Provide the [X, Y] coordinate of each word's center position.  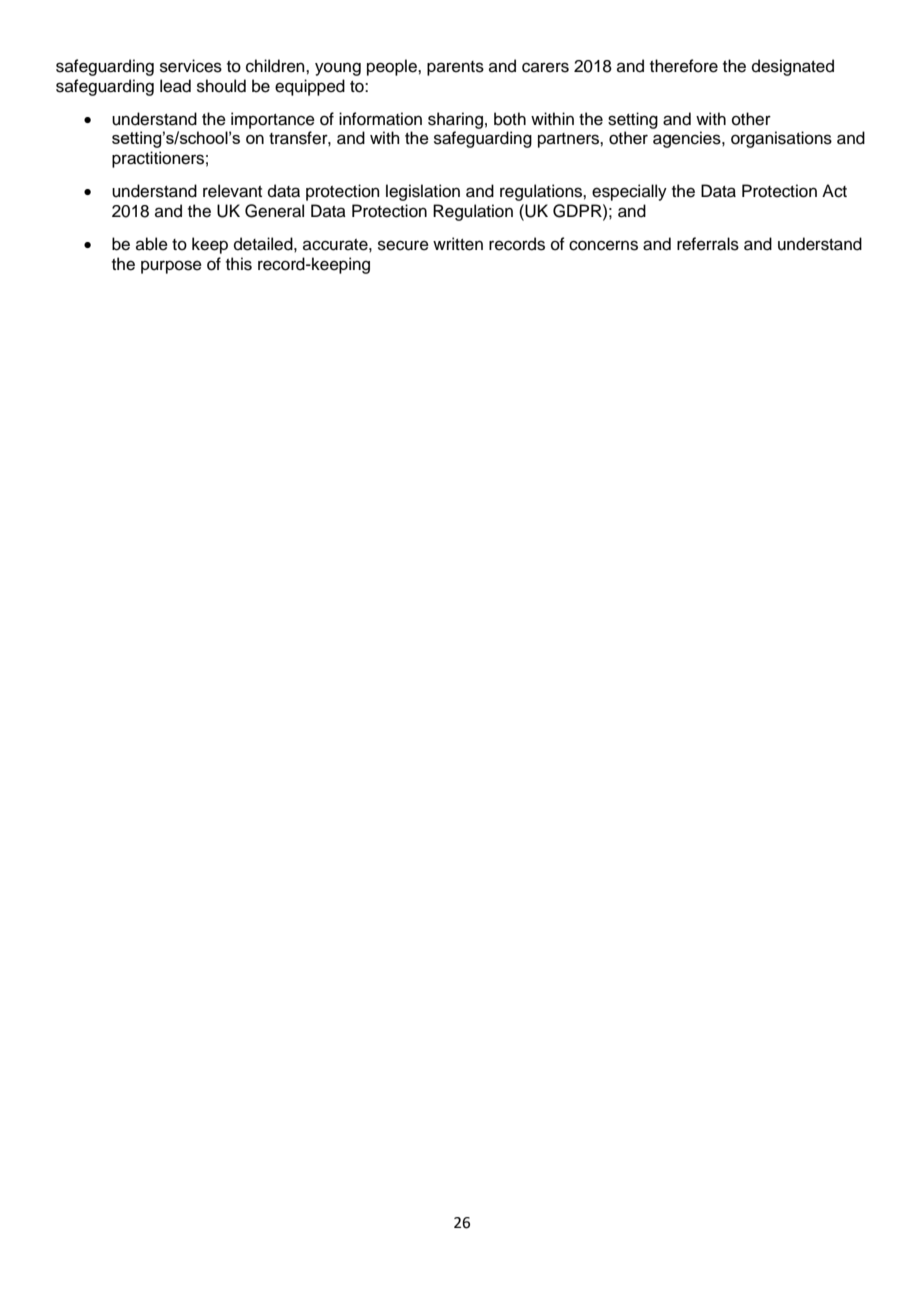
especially [629, 192]
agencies [688, 139]
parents [455, 68]
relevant [232, 191]
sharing [455, 120]
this [239, 264]
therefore [684, 66]
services [191, 66]
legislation [423, 192]
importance [273, 120]
